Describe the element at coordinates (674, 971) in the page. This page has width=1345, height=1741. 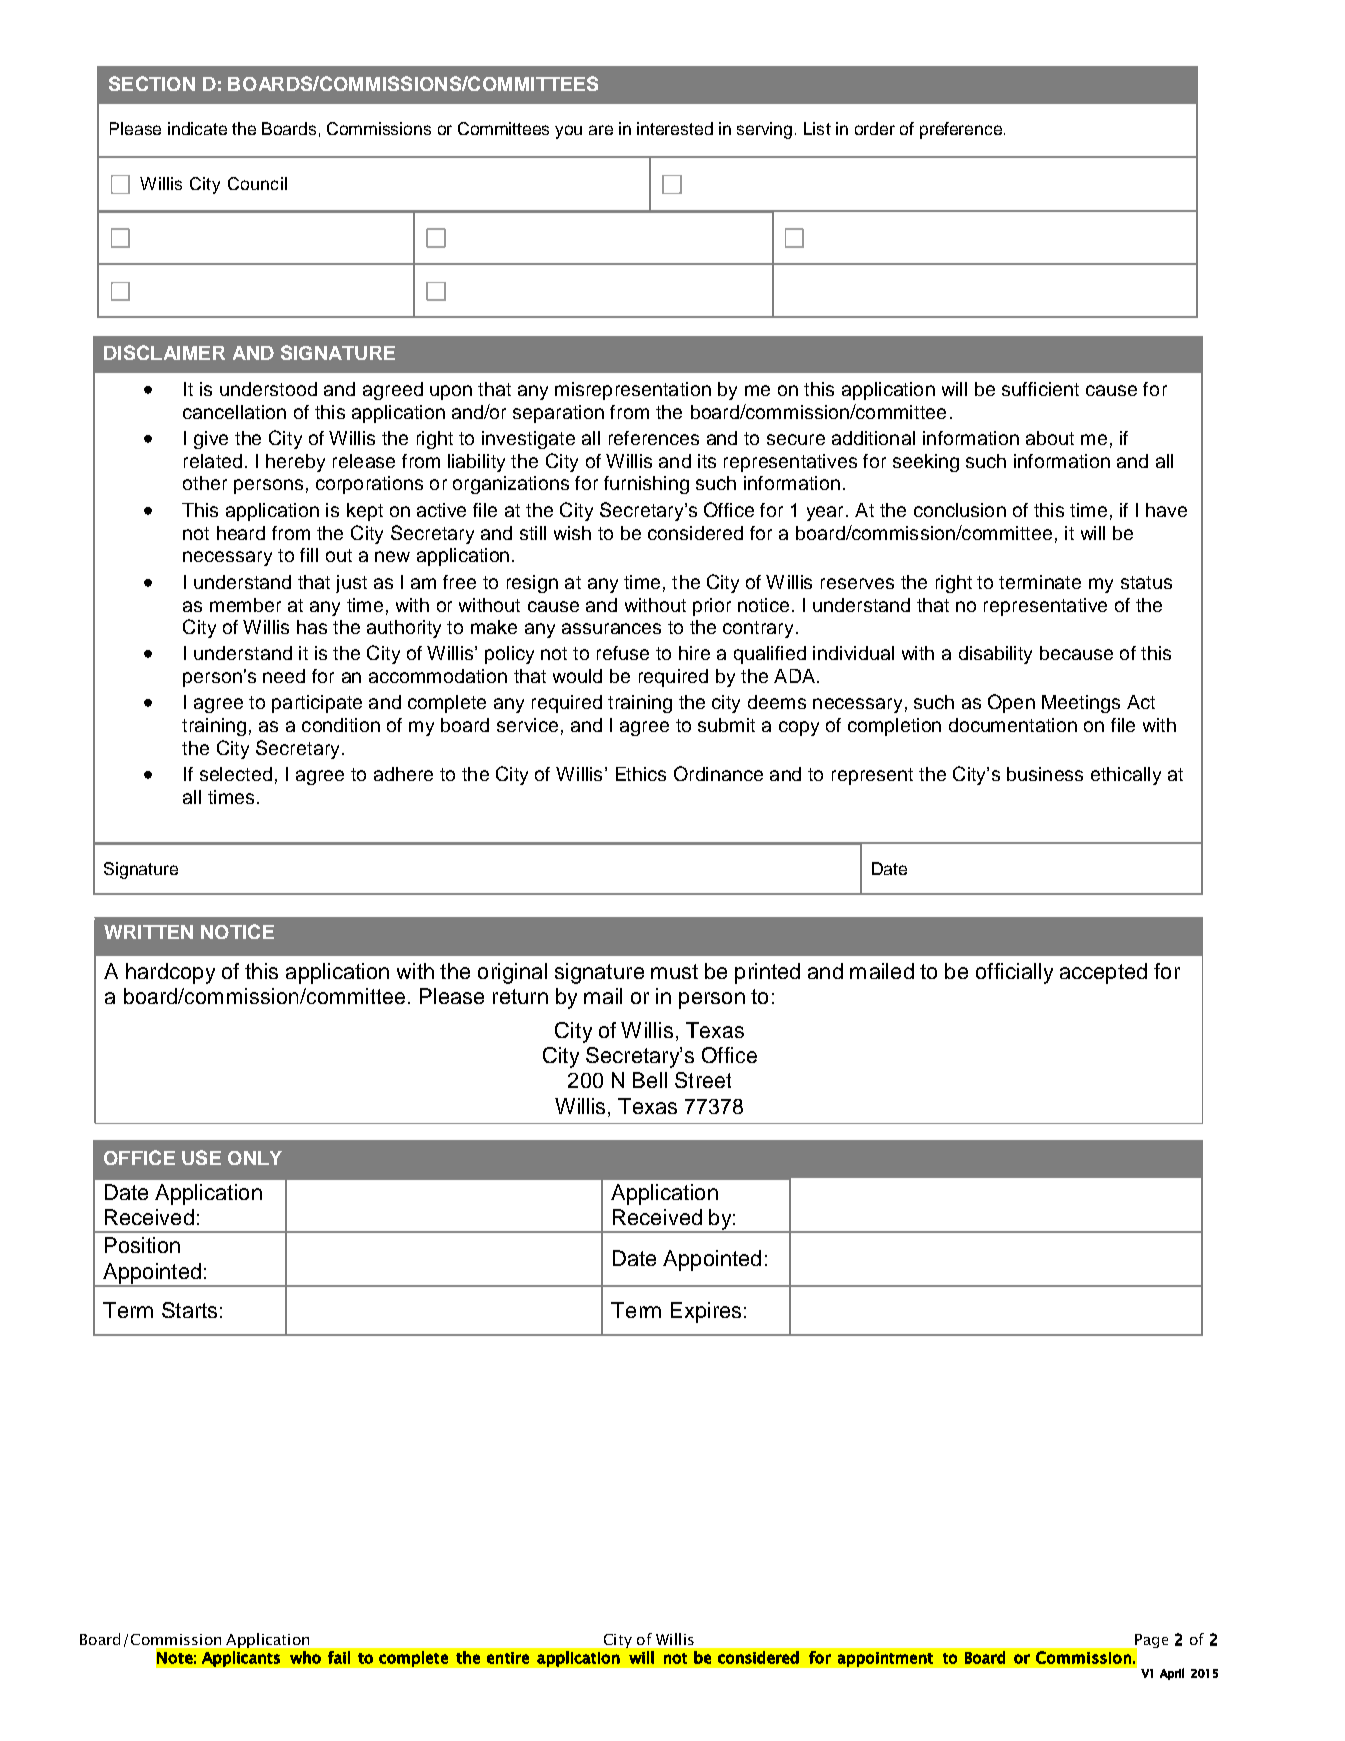
I see `must` at that location.
